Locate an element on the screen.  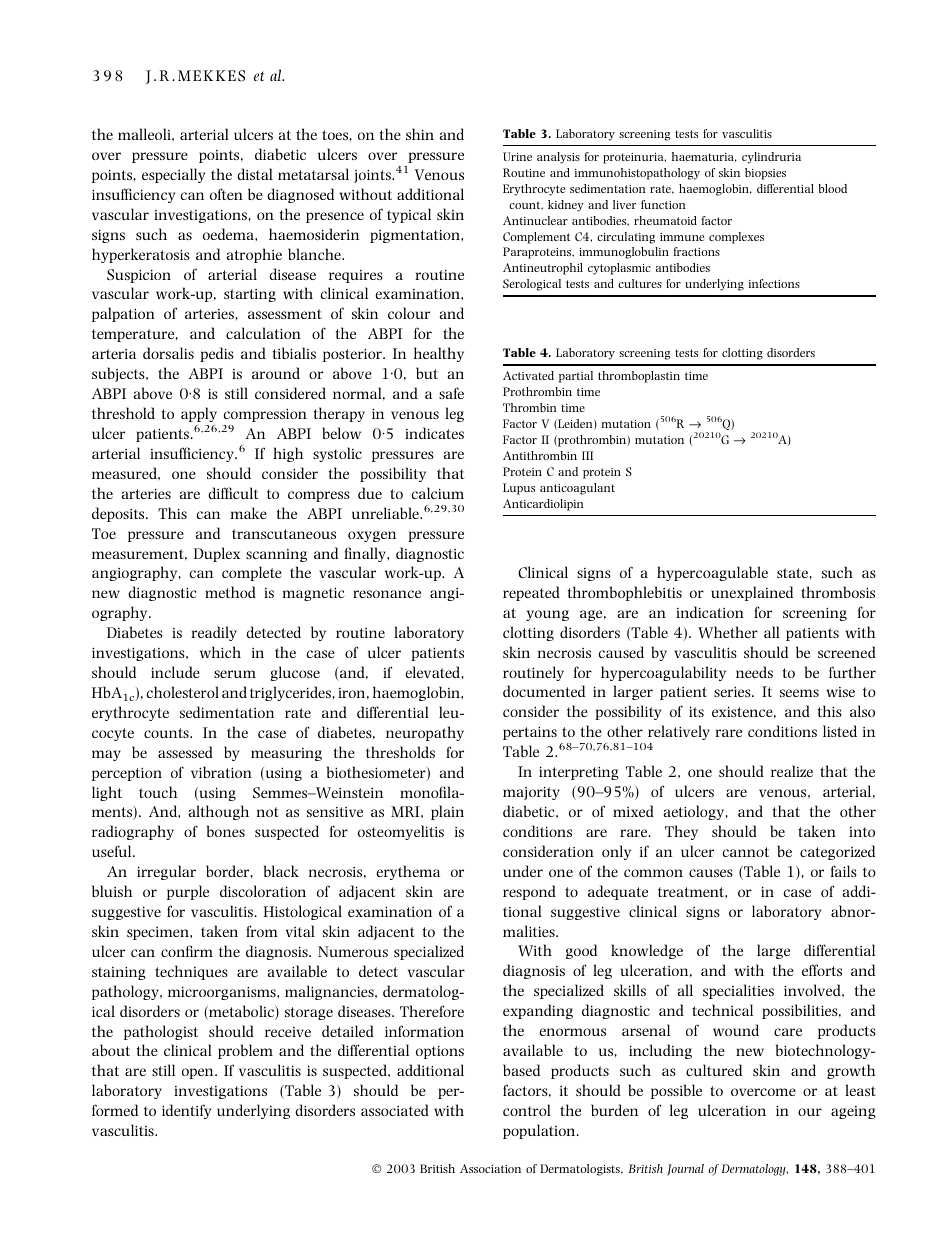
Urine is located at coordinates (517, 156).
